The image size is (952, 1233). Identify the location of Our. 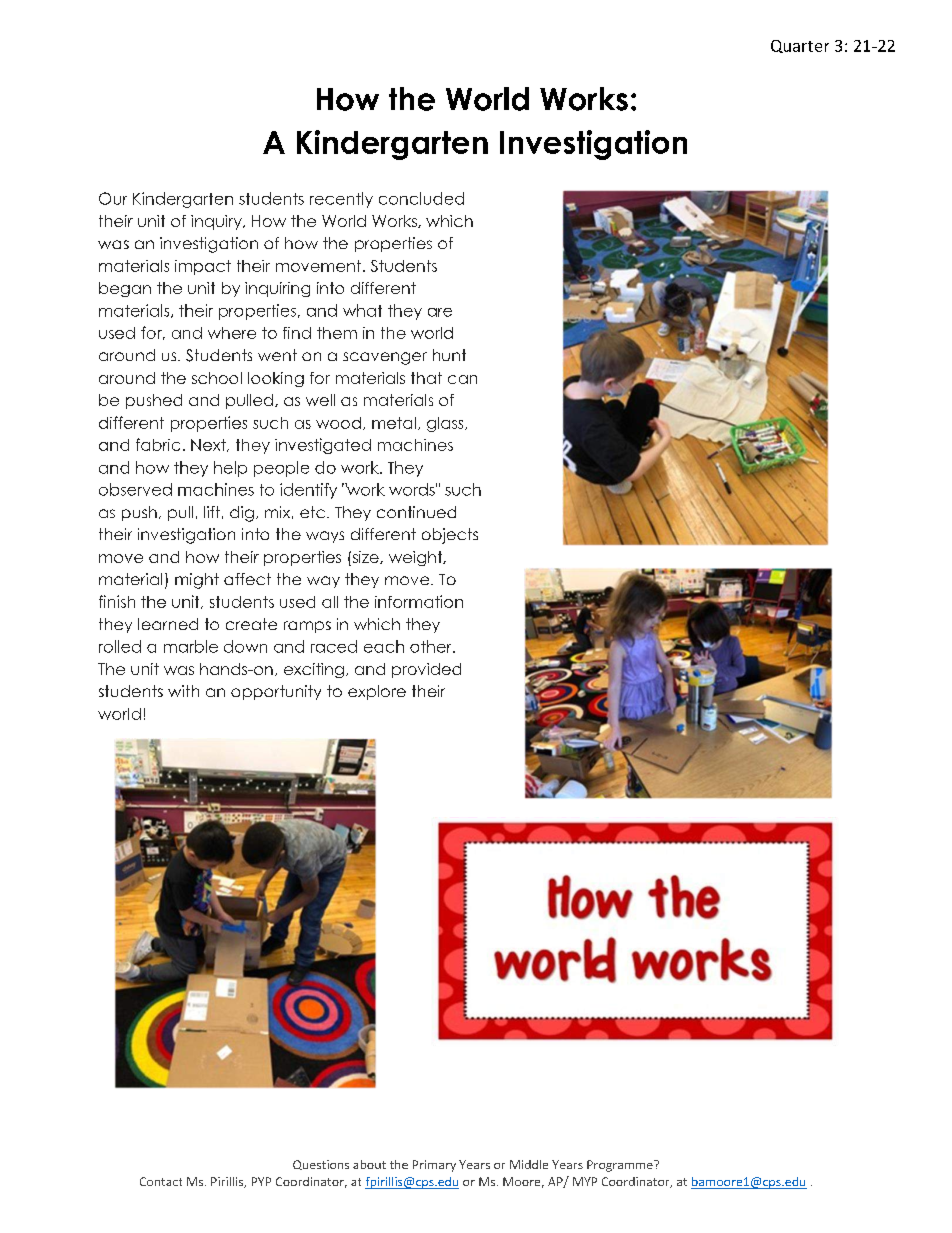
(113, 198).
